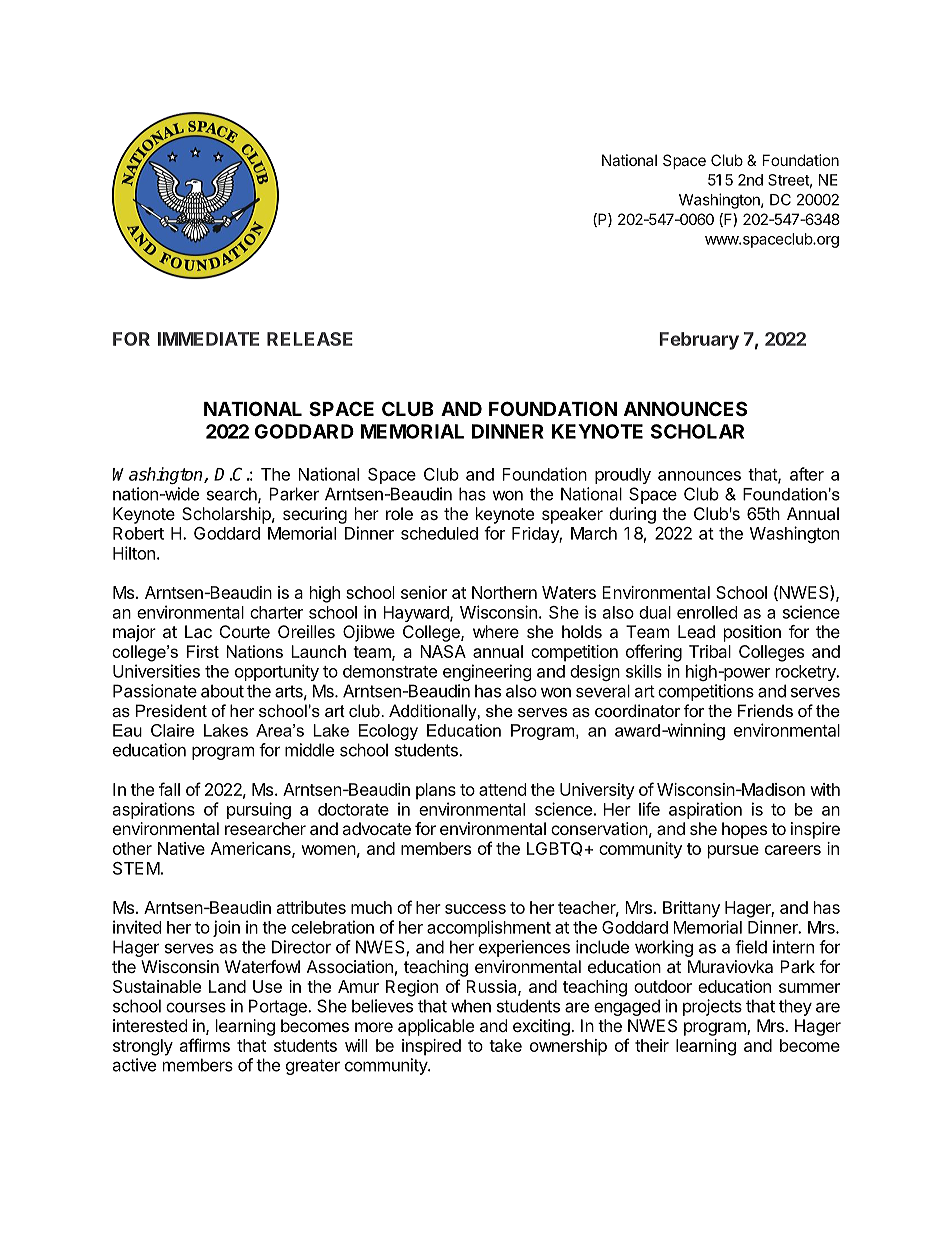  What do you see at coordinates (707, 612) in the screenshot?
I see `enrolled` at bounding box center [707, 612].
